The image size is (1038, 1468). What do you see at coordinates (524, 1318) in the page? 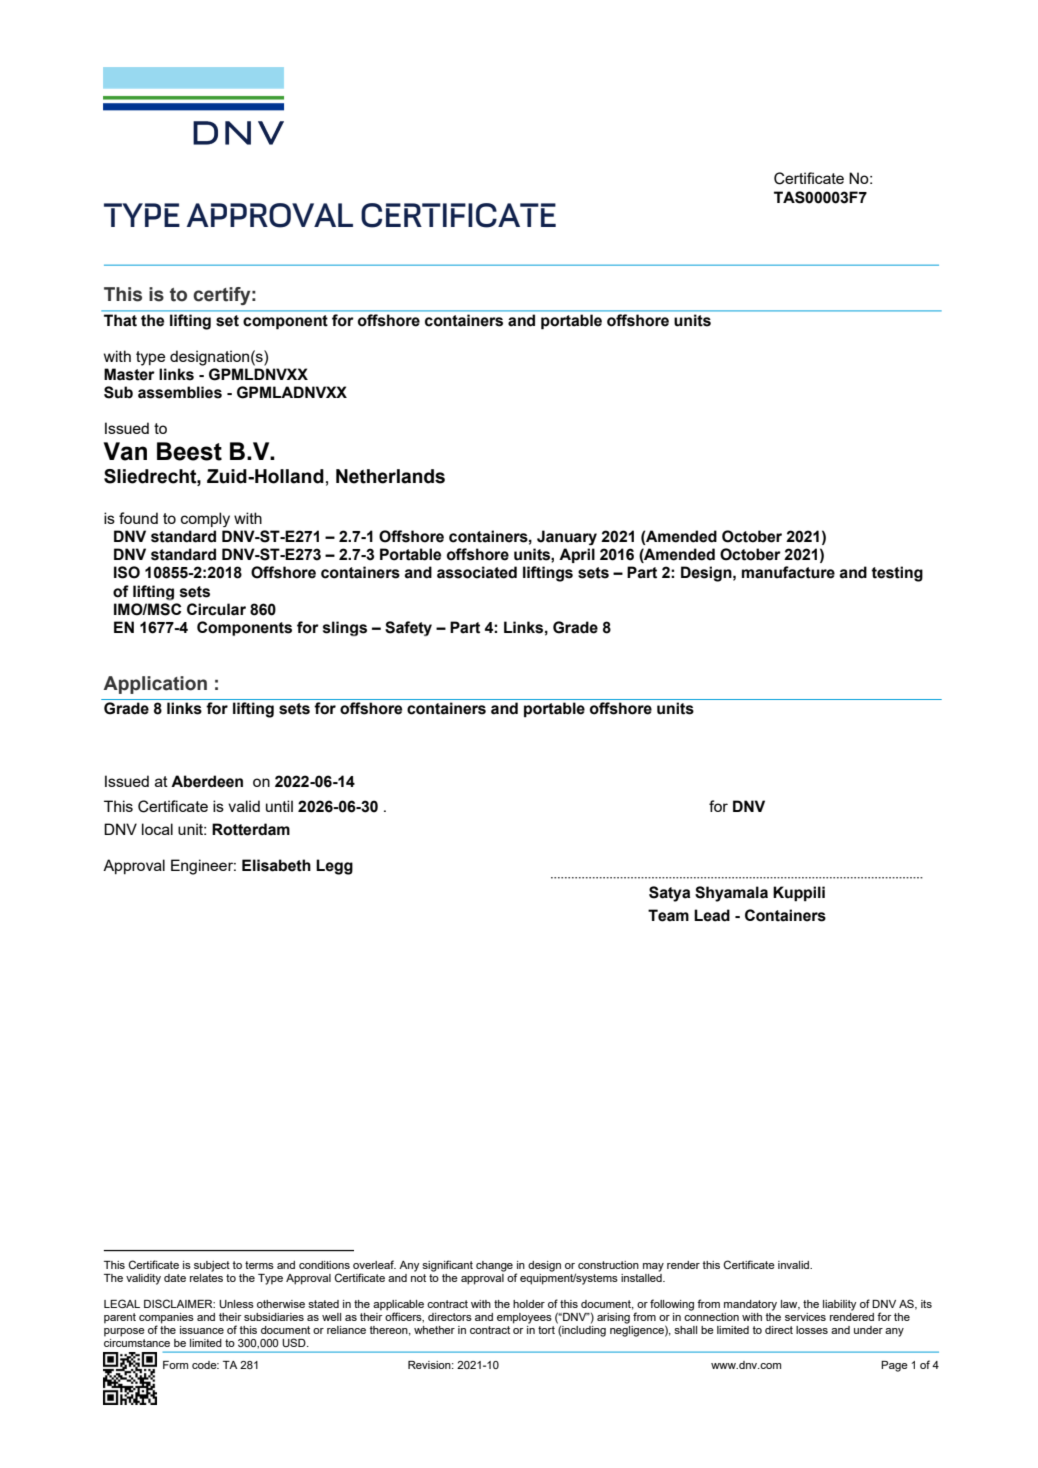
I see `employees` at bounding box center [524, 1318].
